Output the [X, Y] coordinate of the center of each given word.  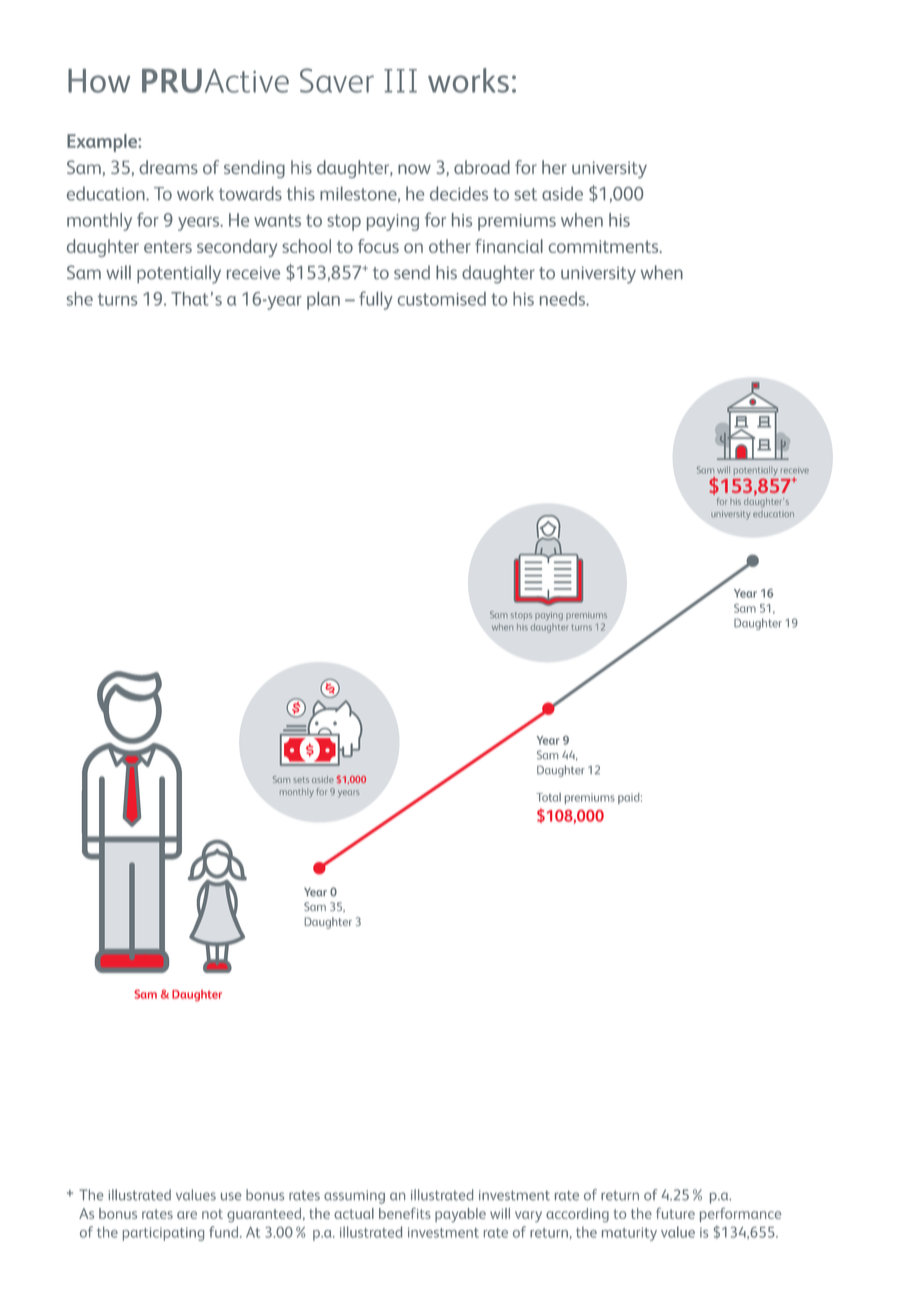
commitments [605, 246]
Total [548, 797]
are [187, 1215]
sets [301, 780]
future [675, 1213]
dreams [168, 167]
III [400, 81]
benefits [405, 1213]
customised [442, 299]
